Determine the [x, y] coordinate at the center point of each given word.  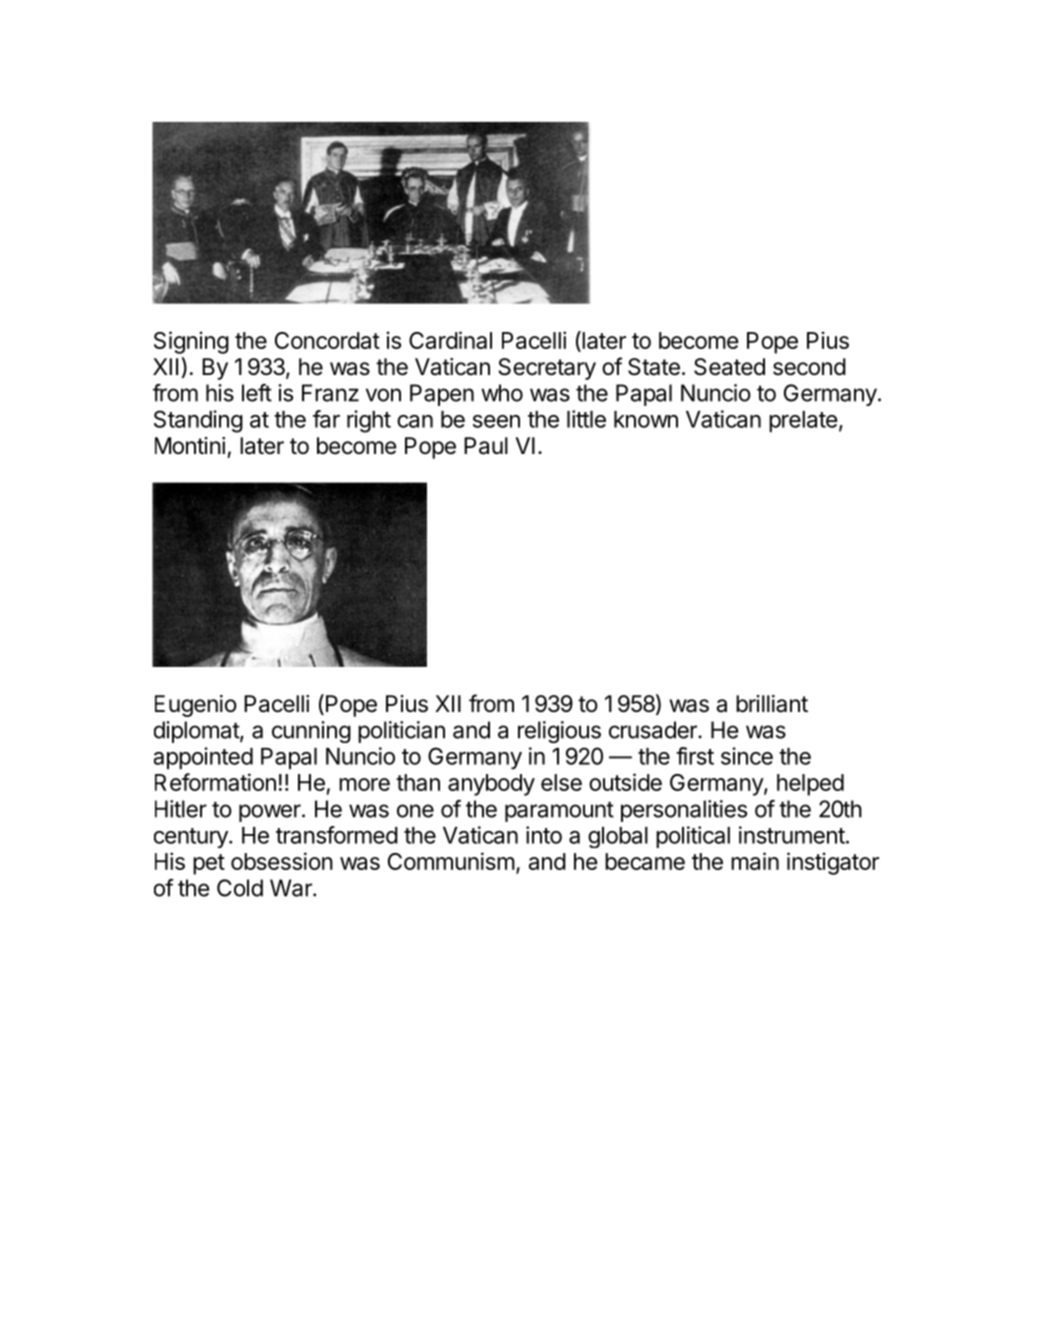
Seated [729, 367]
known [646, 419]
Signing [191, 342]
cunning [311, 732]
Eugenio [196, 706]
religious [559, 732]
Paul [486, 446]
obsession [282, 861]
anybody [491, 785]
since [747, 756]
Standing [198, 421]
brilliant [772, 704]
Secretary [547, 369]
